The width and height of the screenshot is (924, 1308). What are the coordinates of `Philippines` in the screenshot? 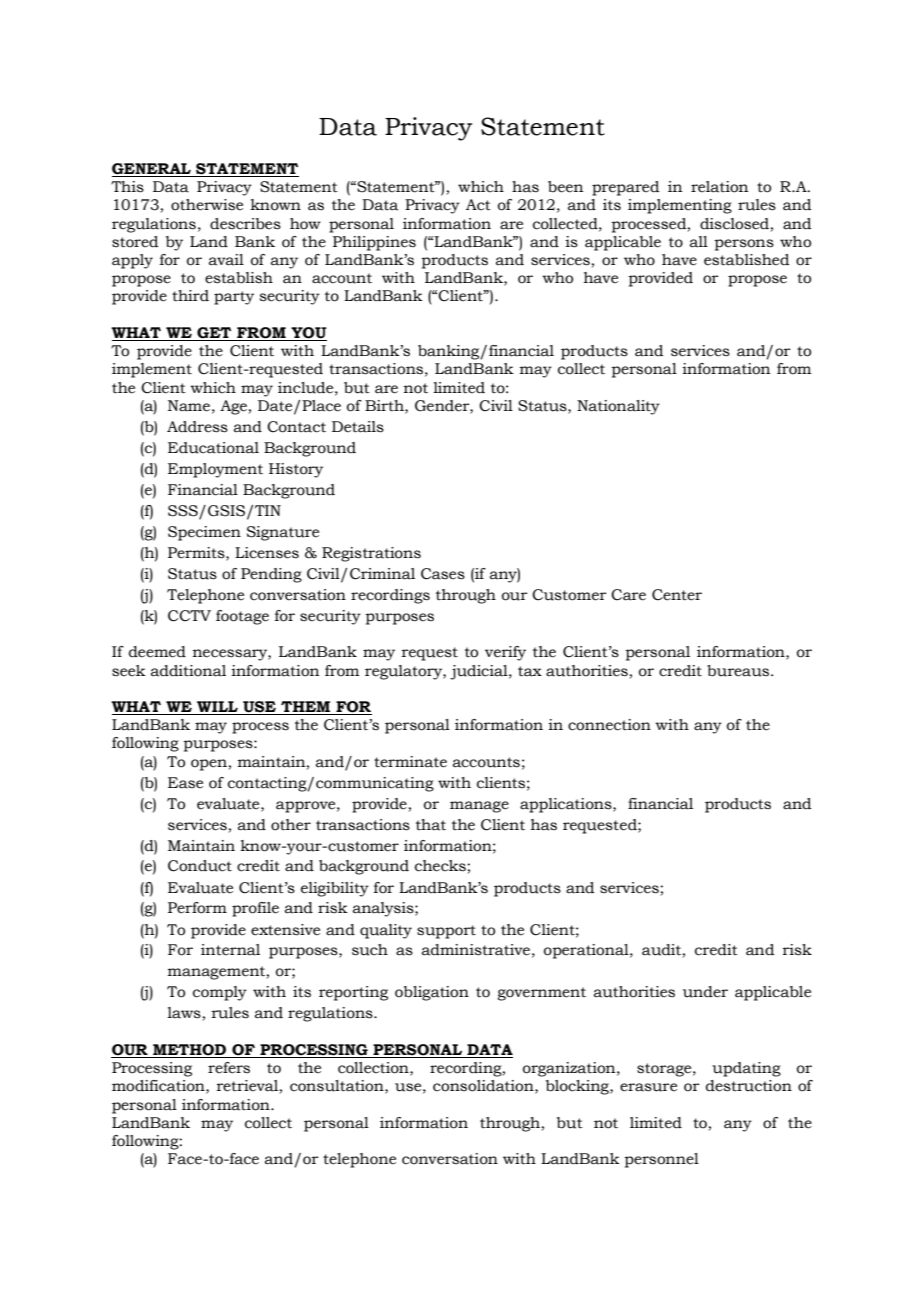 It's located at (374, 243).
